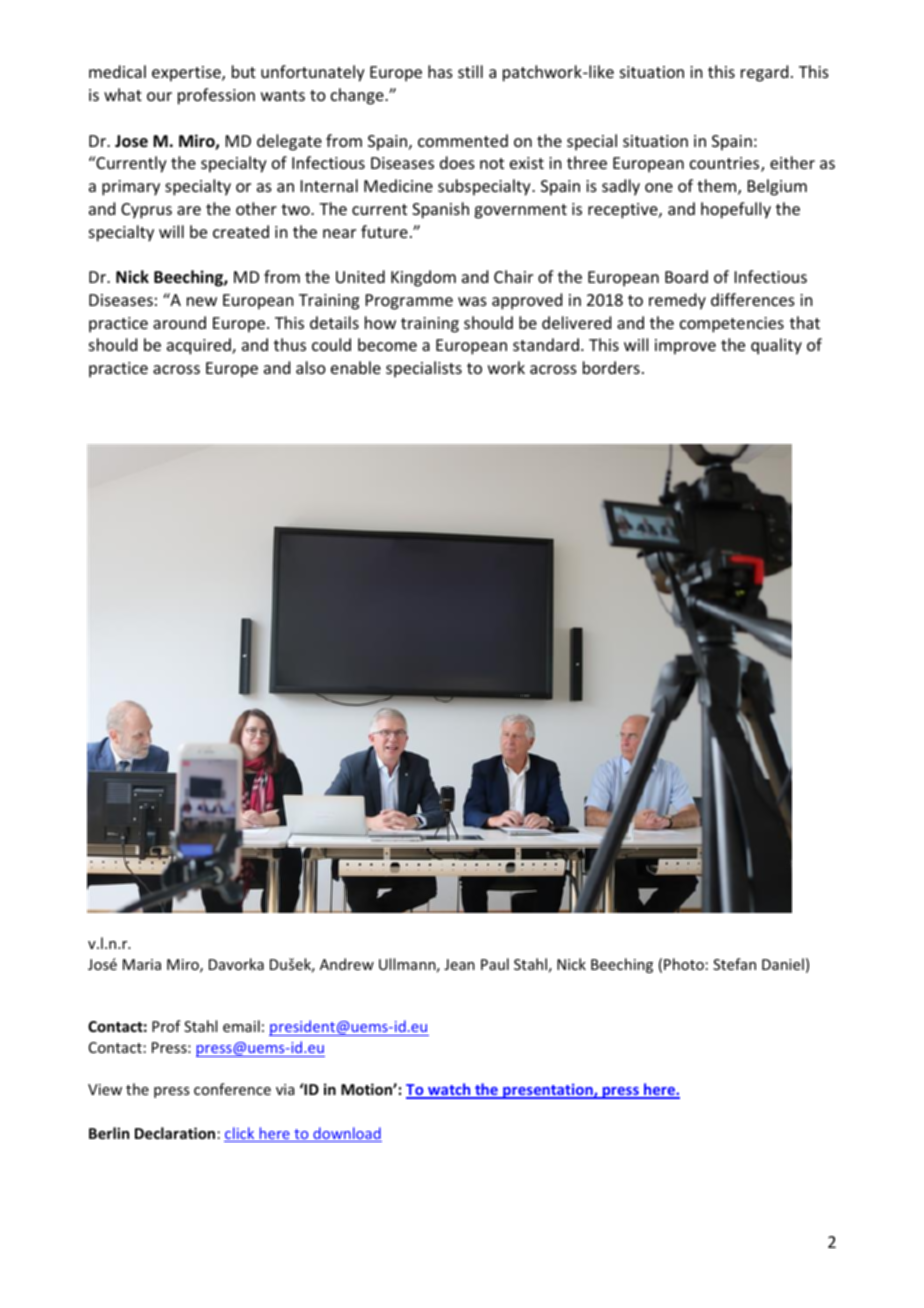  What do you see at coordinates (159, 96) in the page?
I see `our` at bounding box center [159, 96].
